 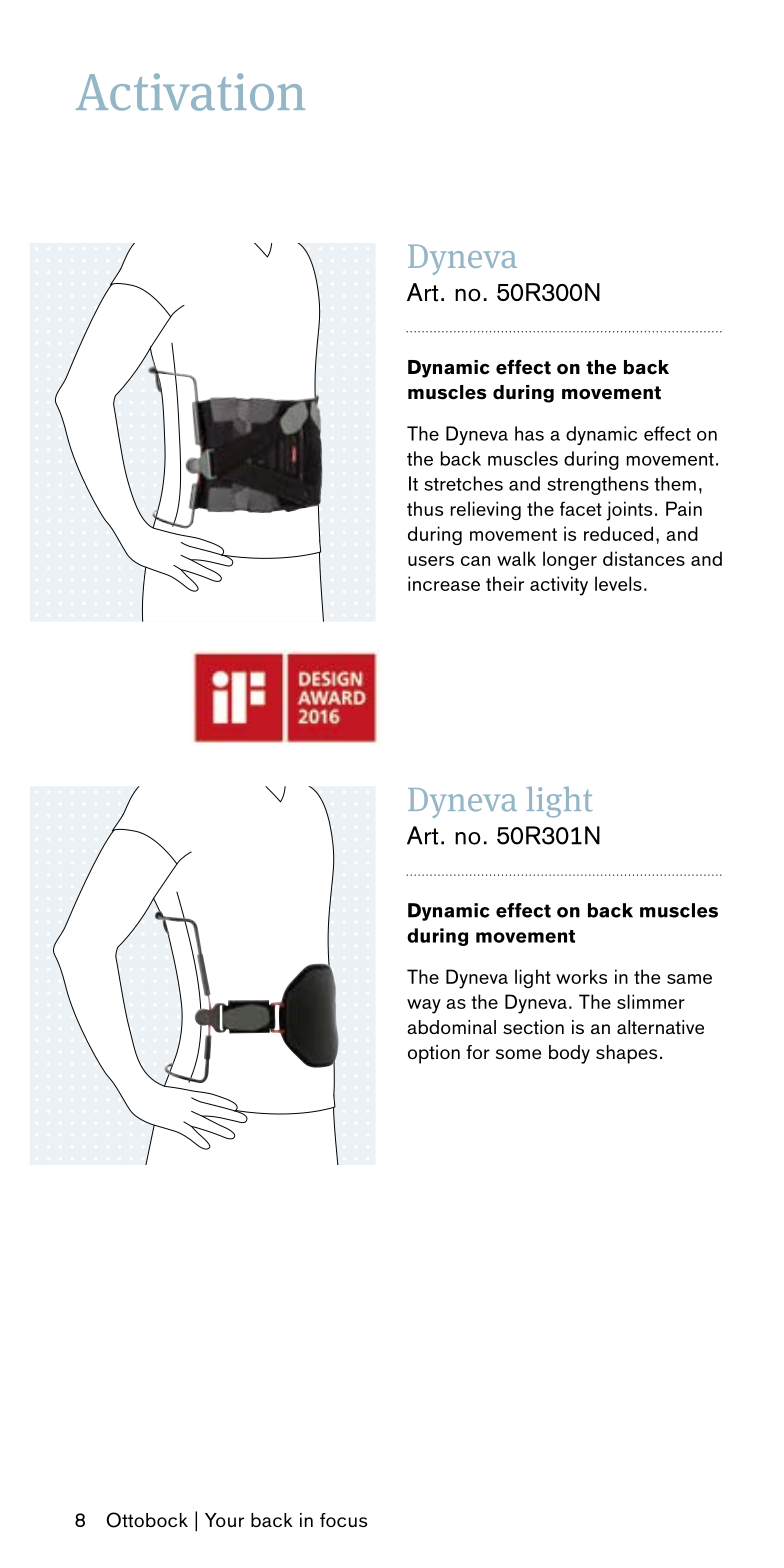 What do you see at coordinates (224, 1520) in the screenshot?
I see `Your` at bounding box center [224, 1520].
